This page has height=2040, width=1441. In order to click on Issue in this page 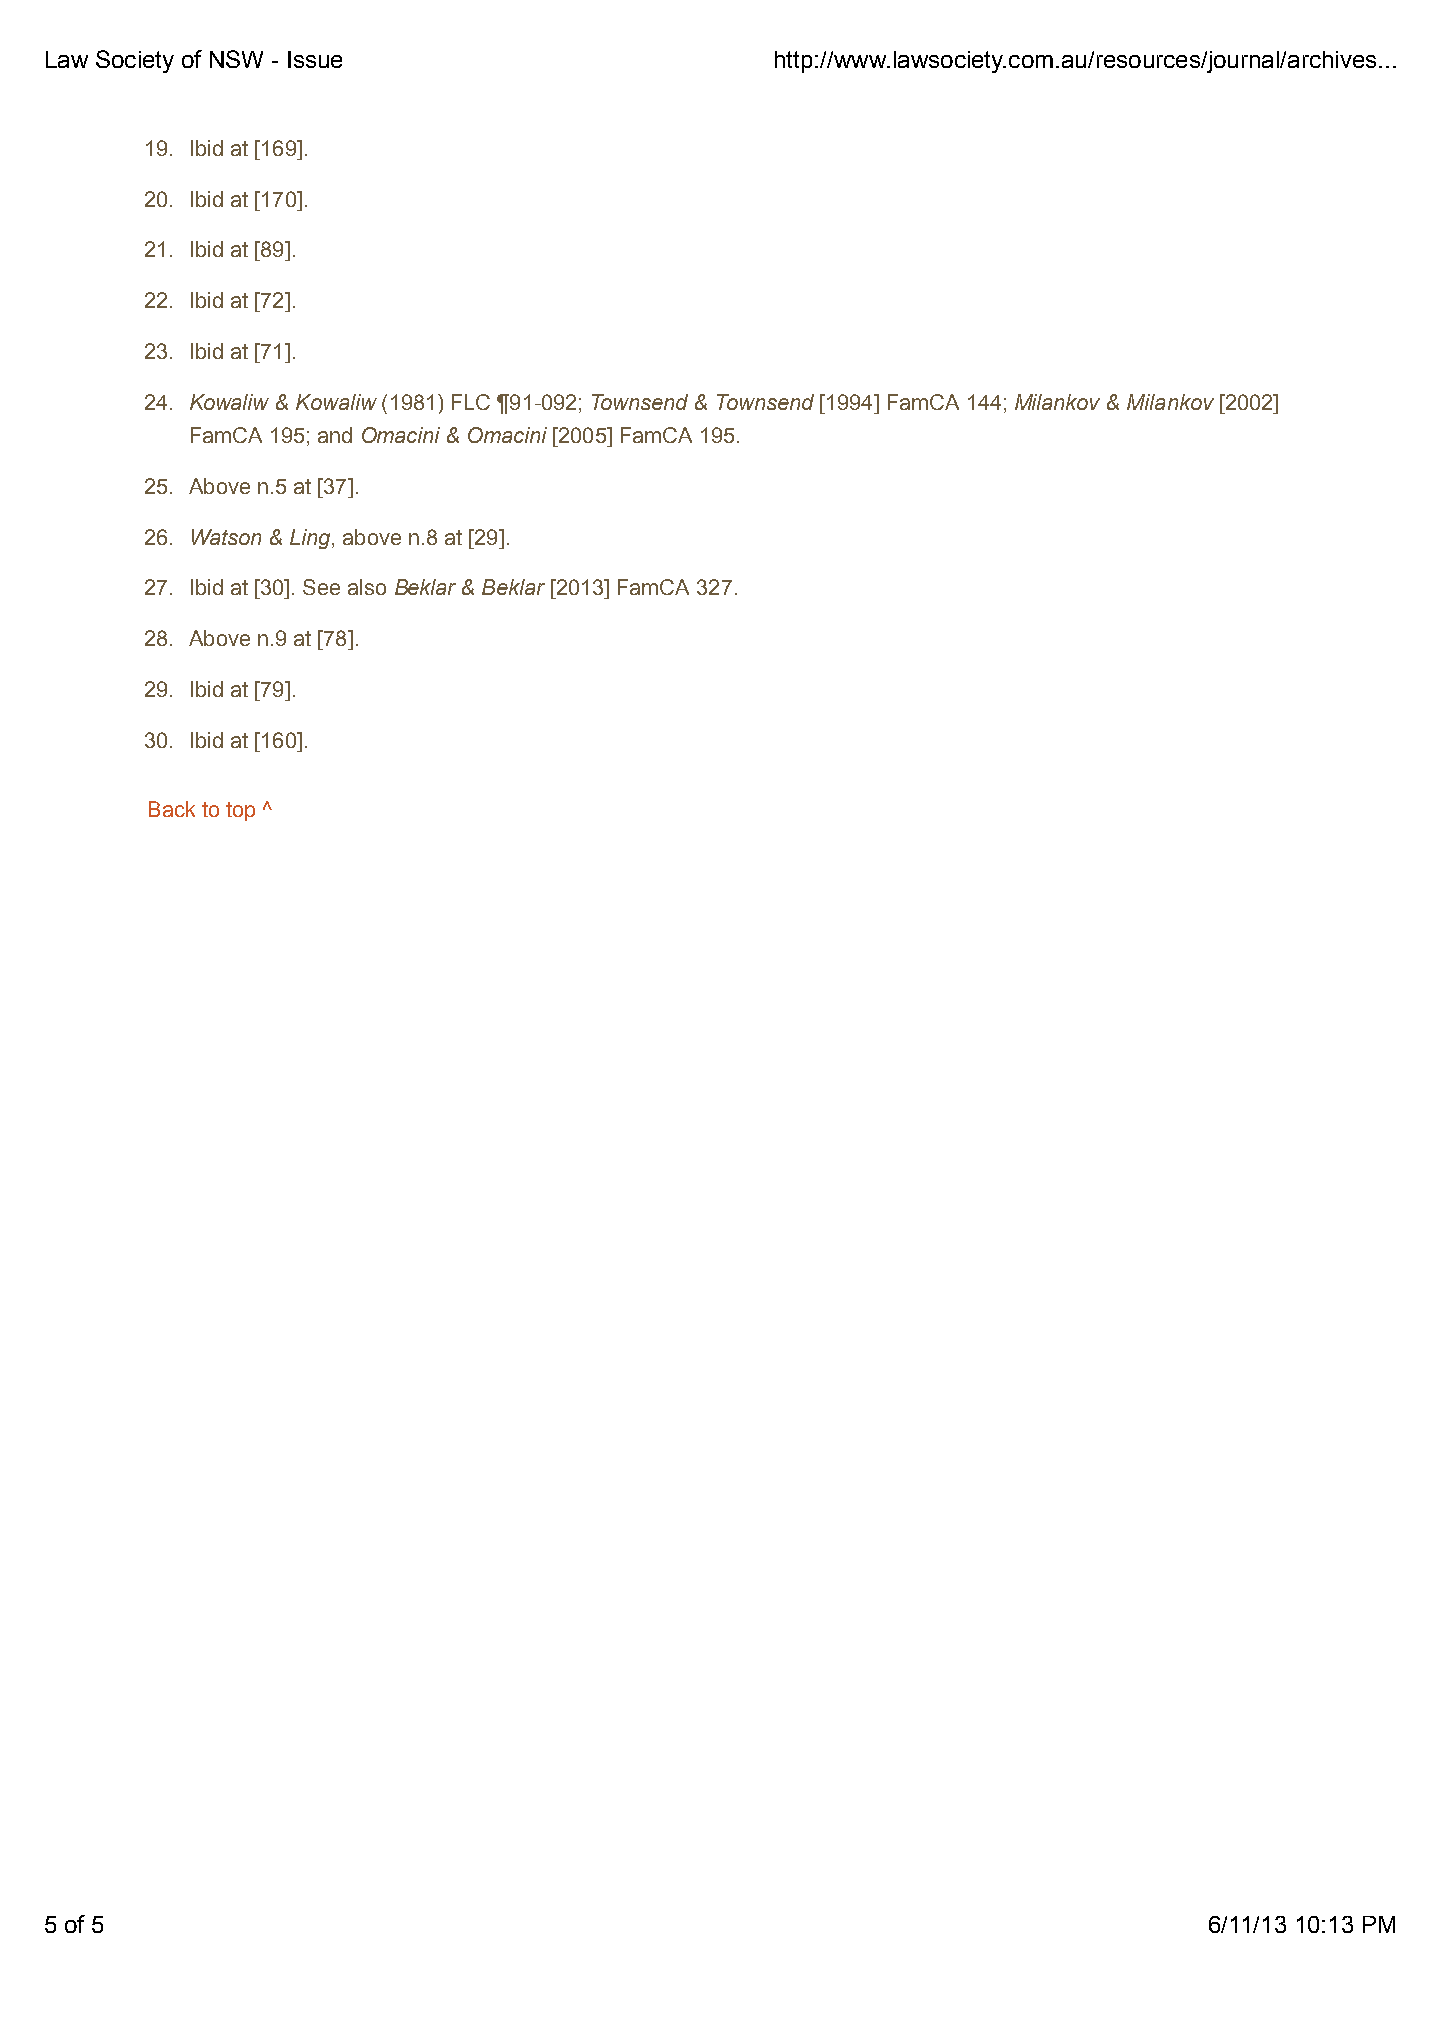, I will do `click(315, 59)`.
